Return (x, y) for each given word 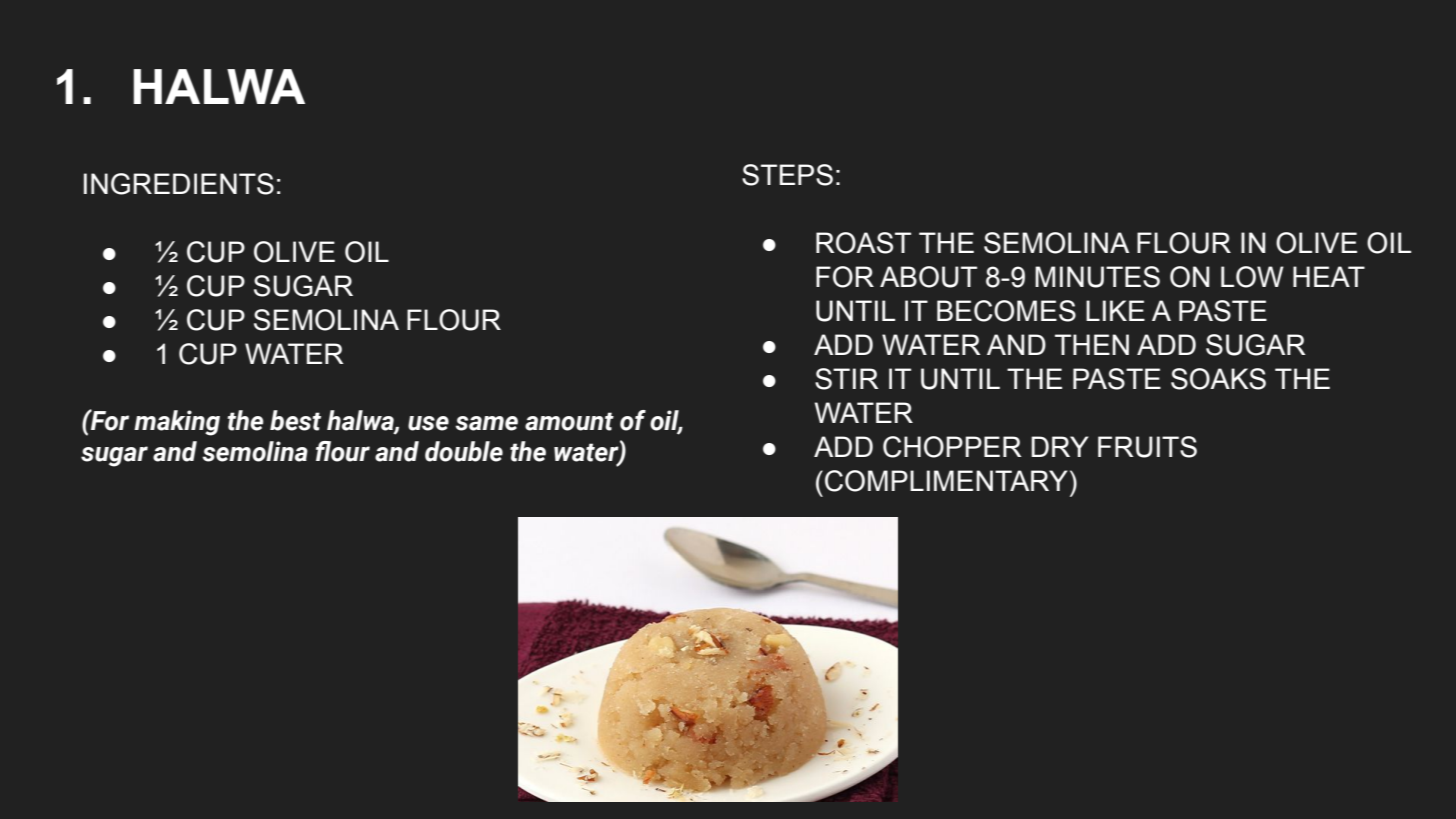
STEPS (787, 175)
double (464, 451)
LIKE (1115, 310)
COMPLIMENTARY (946, 481)
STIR (846, 379)
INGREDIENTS (179, 184)
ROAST (863, 243)
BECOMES (1006, 311)
